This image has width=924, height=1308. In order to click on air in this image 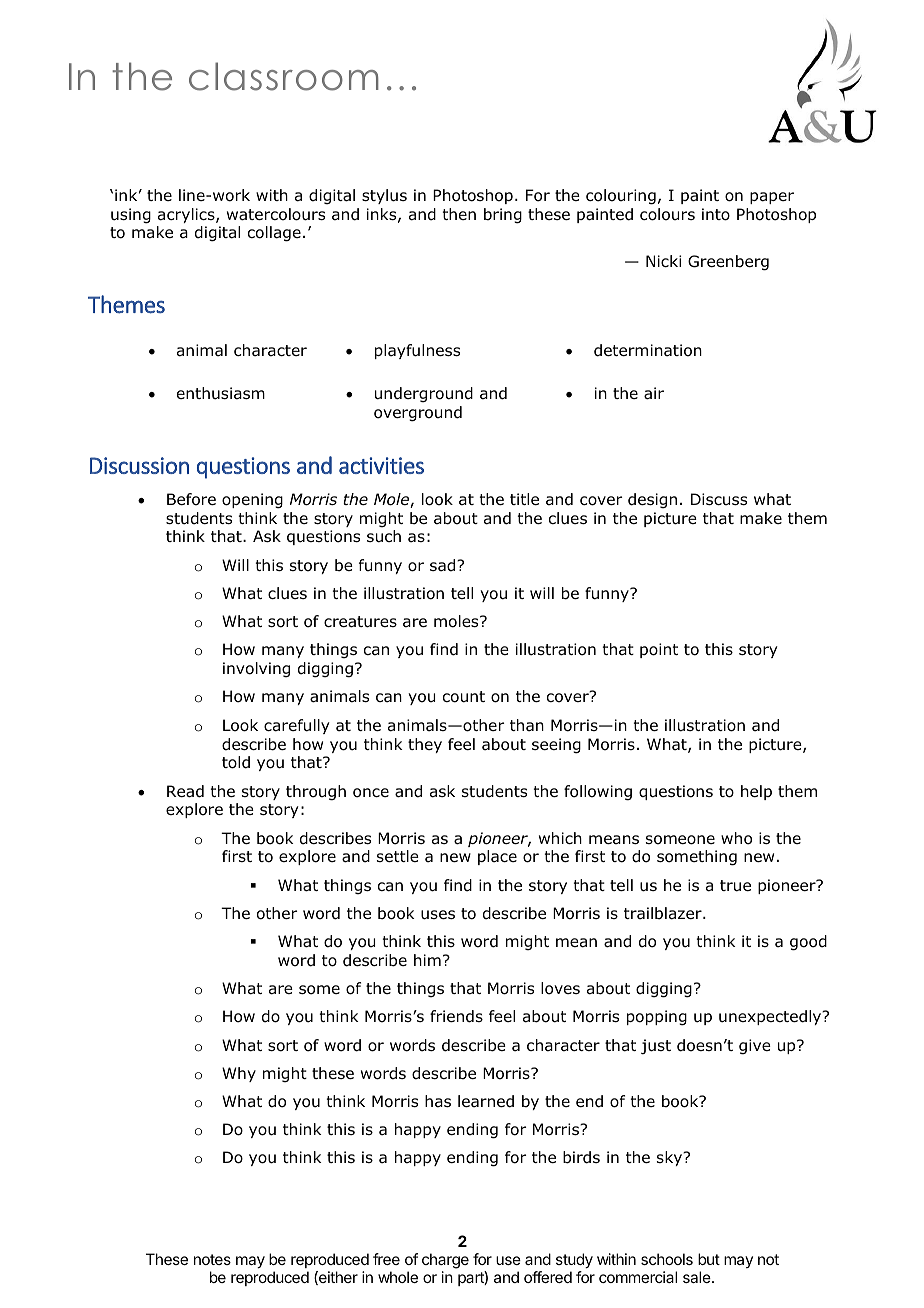, I will do `click(654, 393)`.
